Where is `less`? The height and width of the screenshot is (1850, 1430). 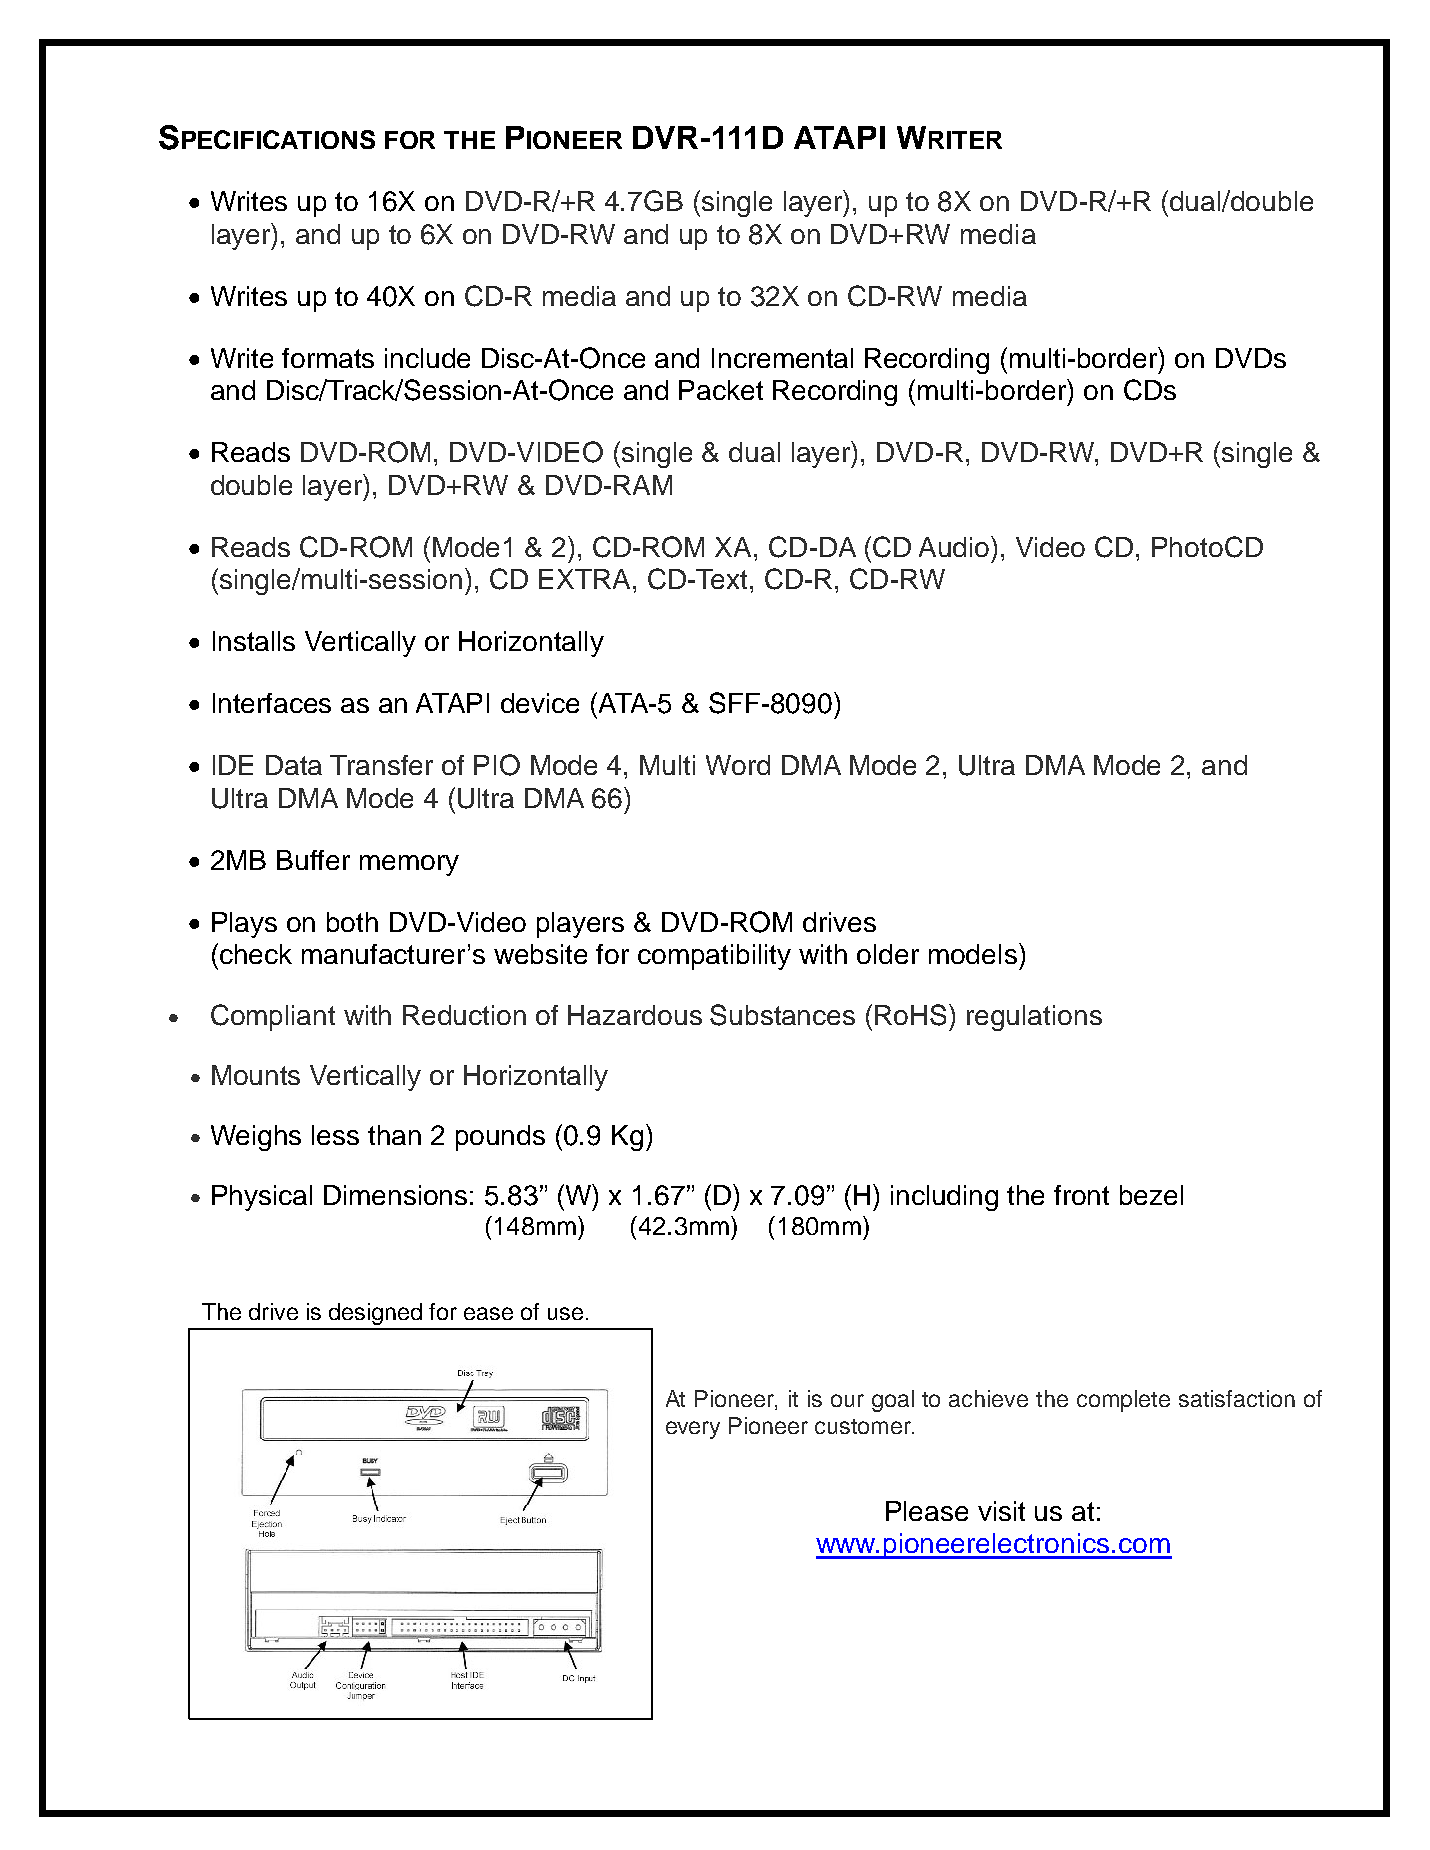 less is located at coordinates (335, 1135).
